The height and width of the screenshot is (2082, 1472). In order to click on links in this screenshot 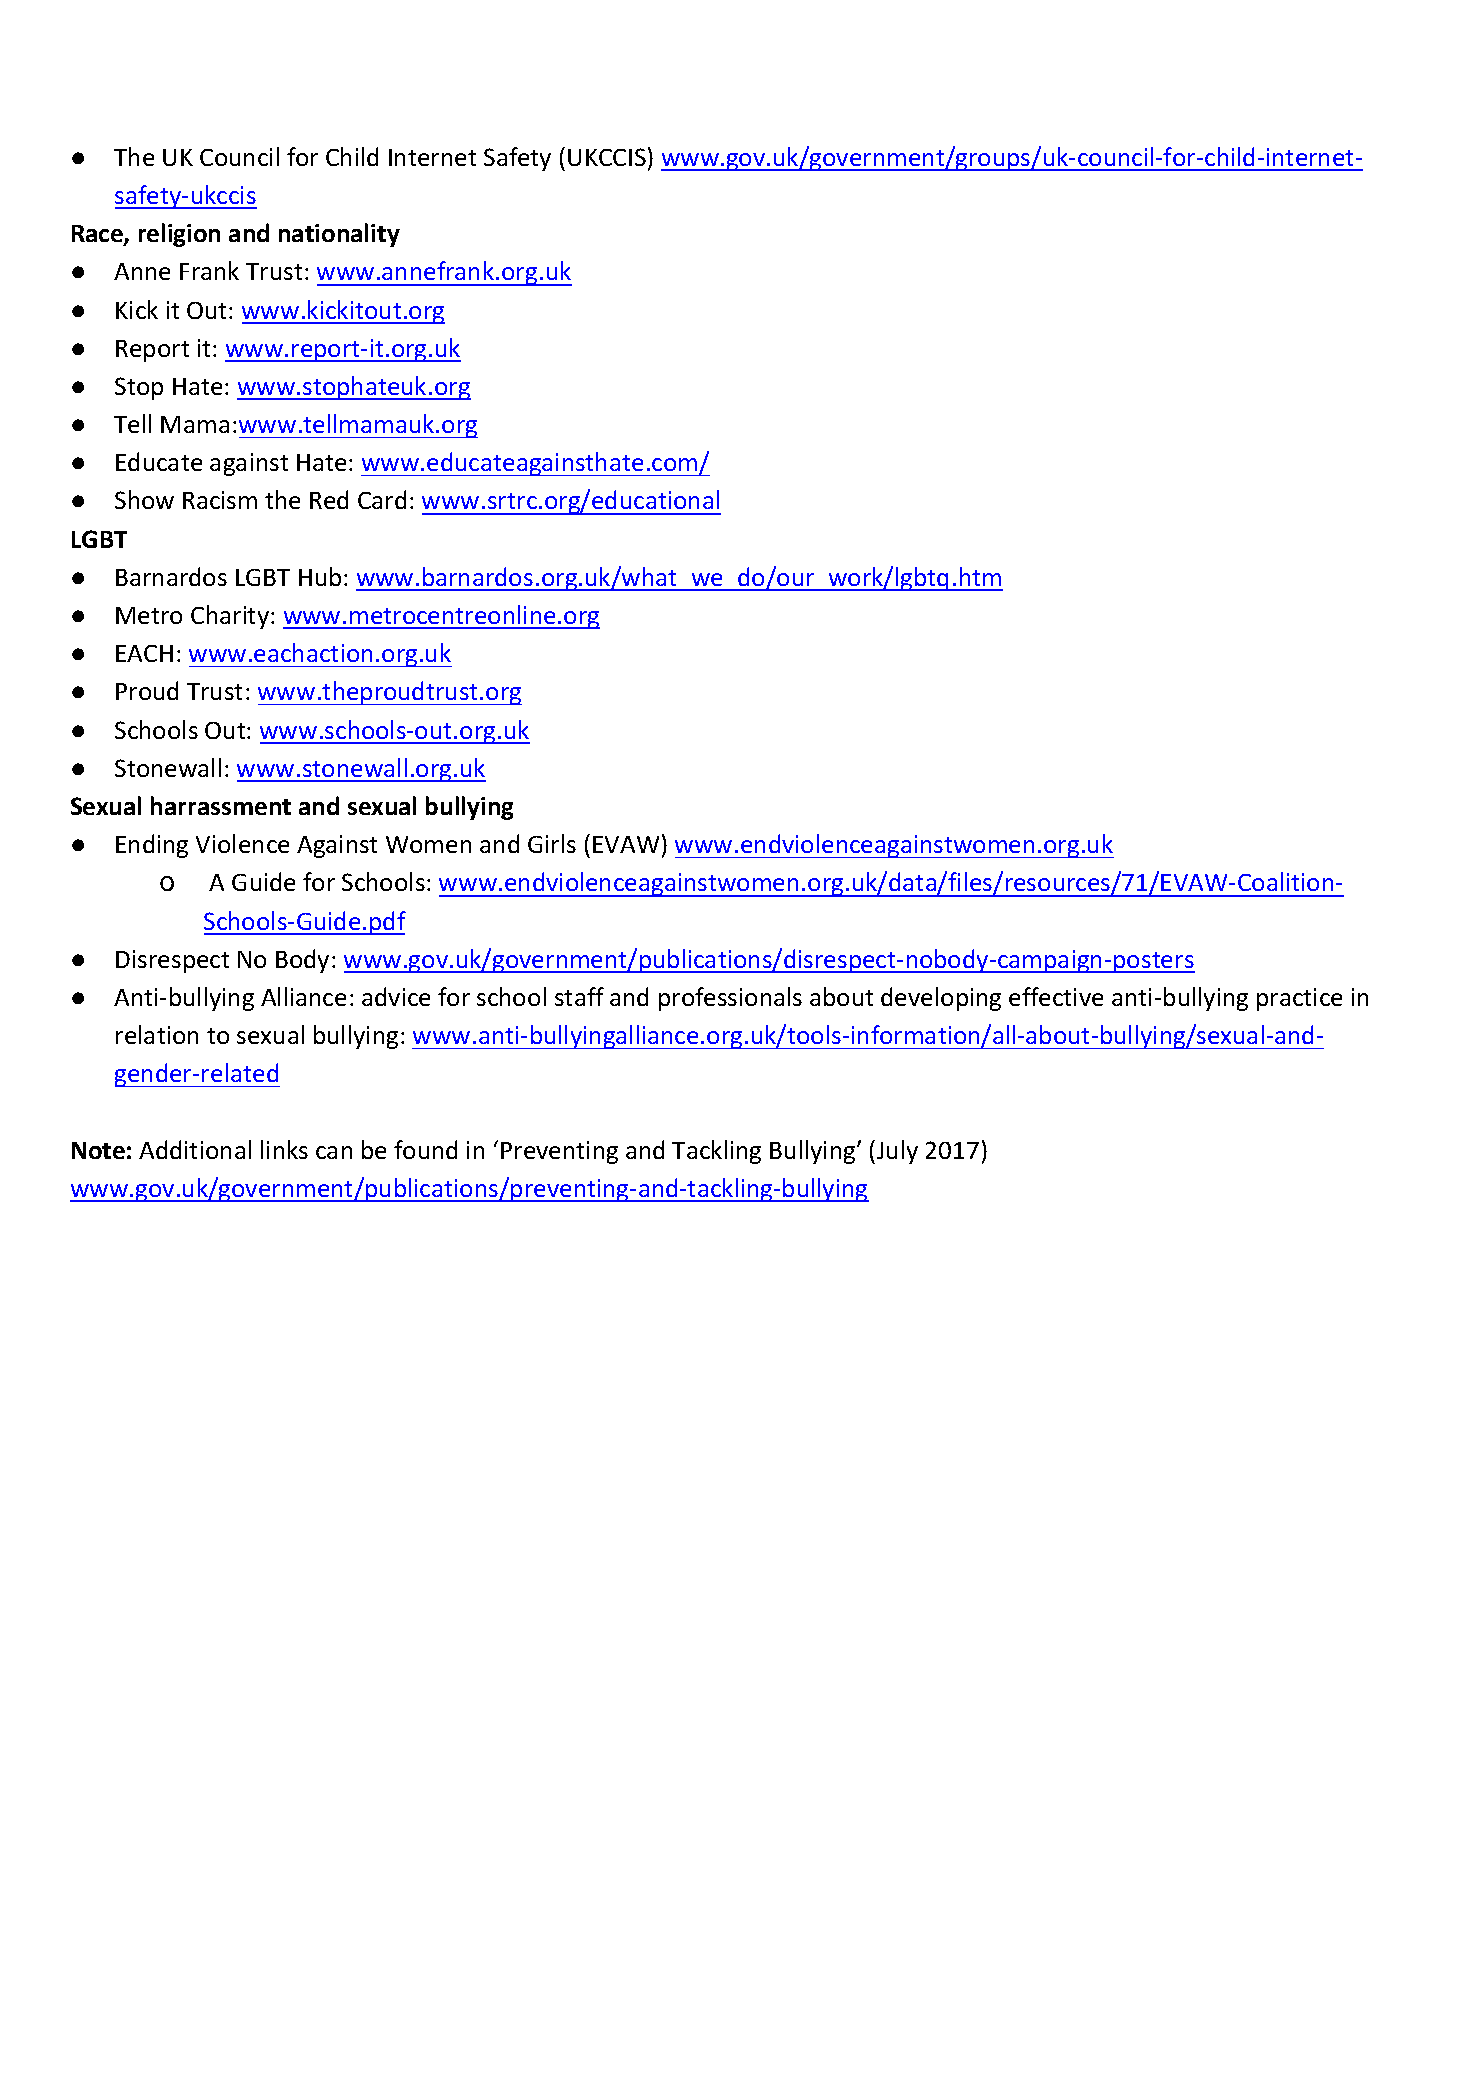, I will do `click(284, 1149)`.
